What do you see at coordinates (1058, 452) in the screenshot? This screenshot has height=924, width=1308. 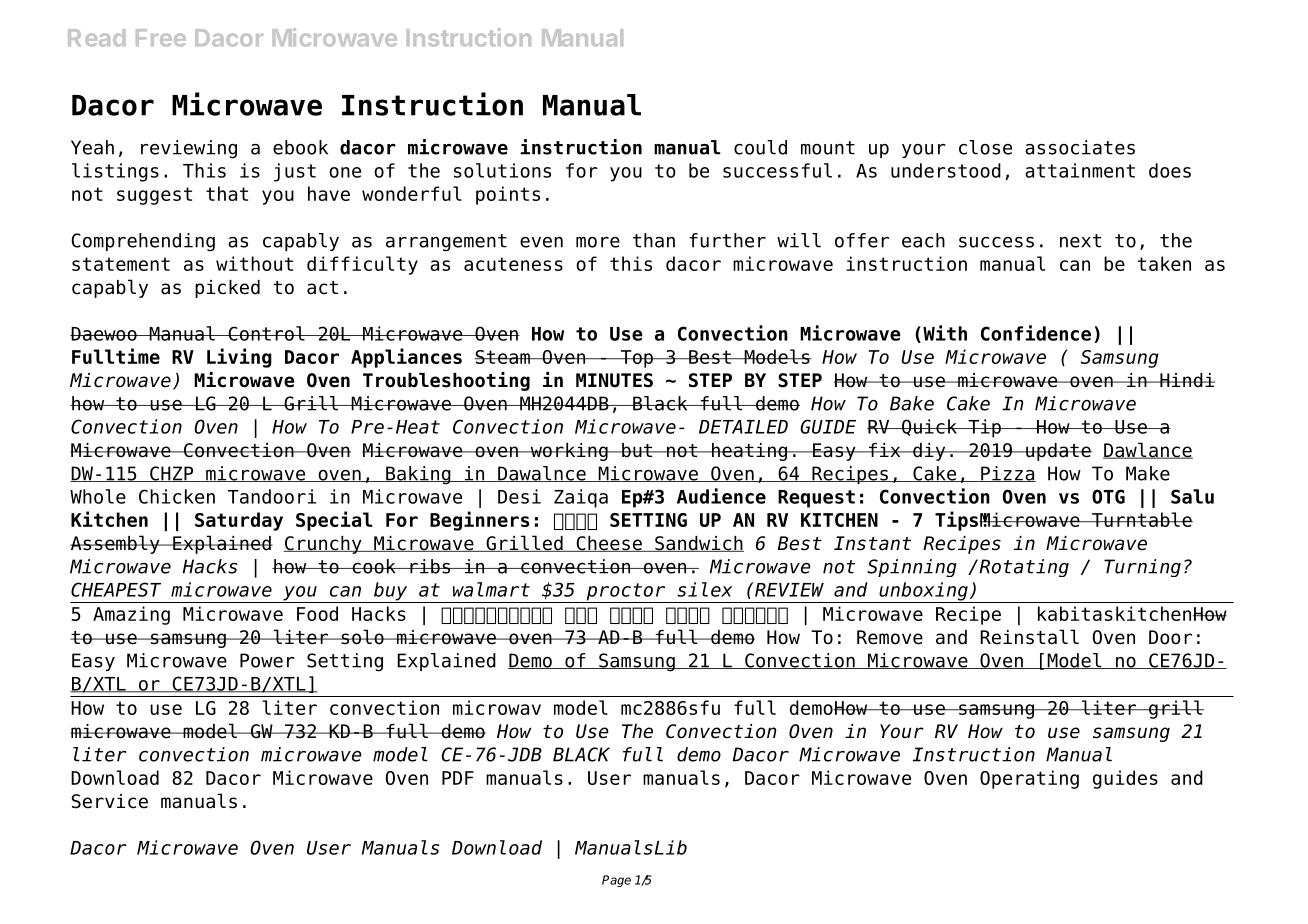 I see `update` at bounding box center [1058, 452].
